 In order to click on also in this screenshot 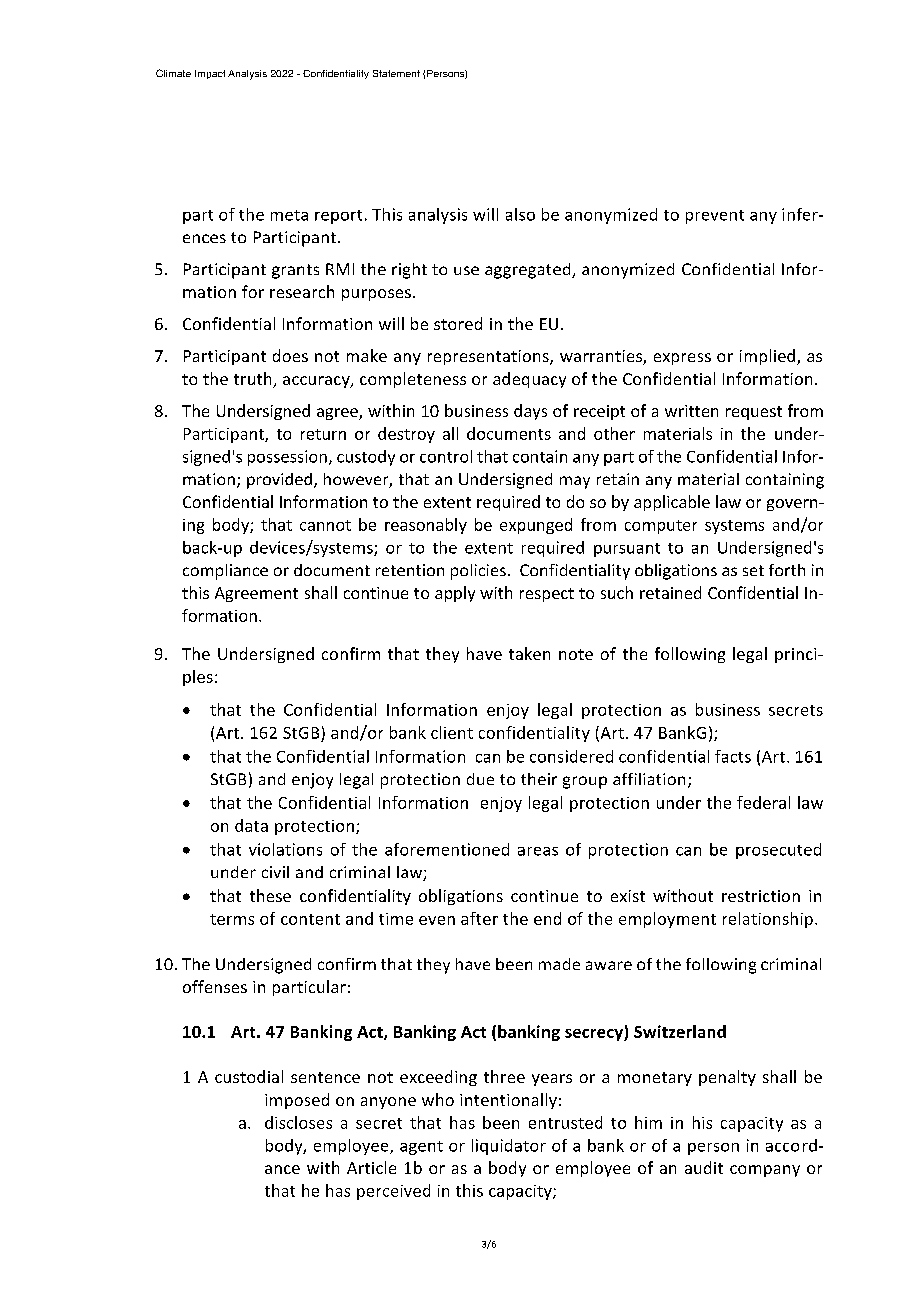, I will do `click(520, 214)`.
